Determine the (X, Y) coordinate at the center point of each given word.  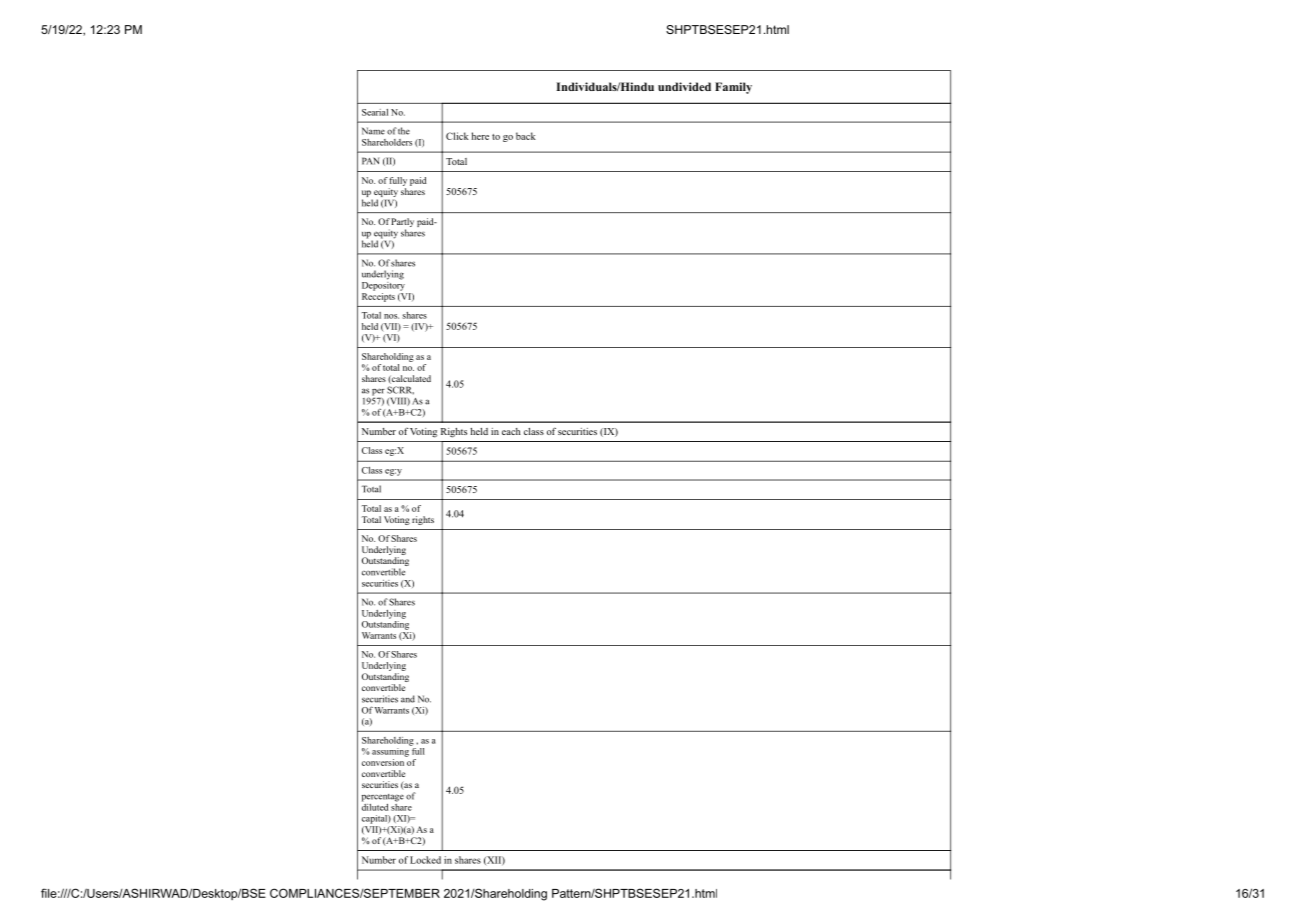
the (404, 131)
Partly (402, 224)
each (511, 431)
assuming (391, 751)
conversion (384, 761)
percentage (383, 798)
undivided (684, 86)
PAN (370, 161)
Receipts (378, 296)
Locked (425, 860)
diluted (375, 806)
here (480, 136)
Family (733, 88)
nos (391, 316)
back (526, 136)
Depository (383, 285)
